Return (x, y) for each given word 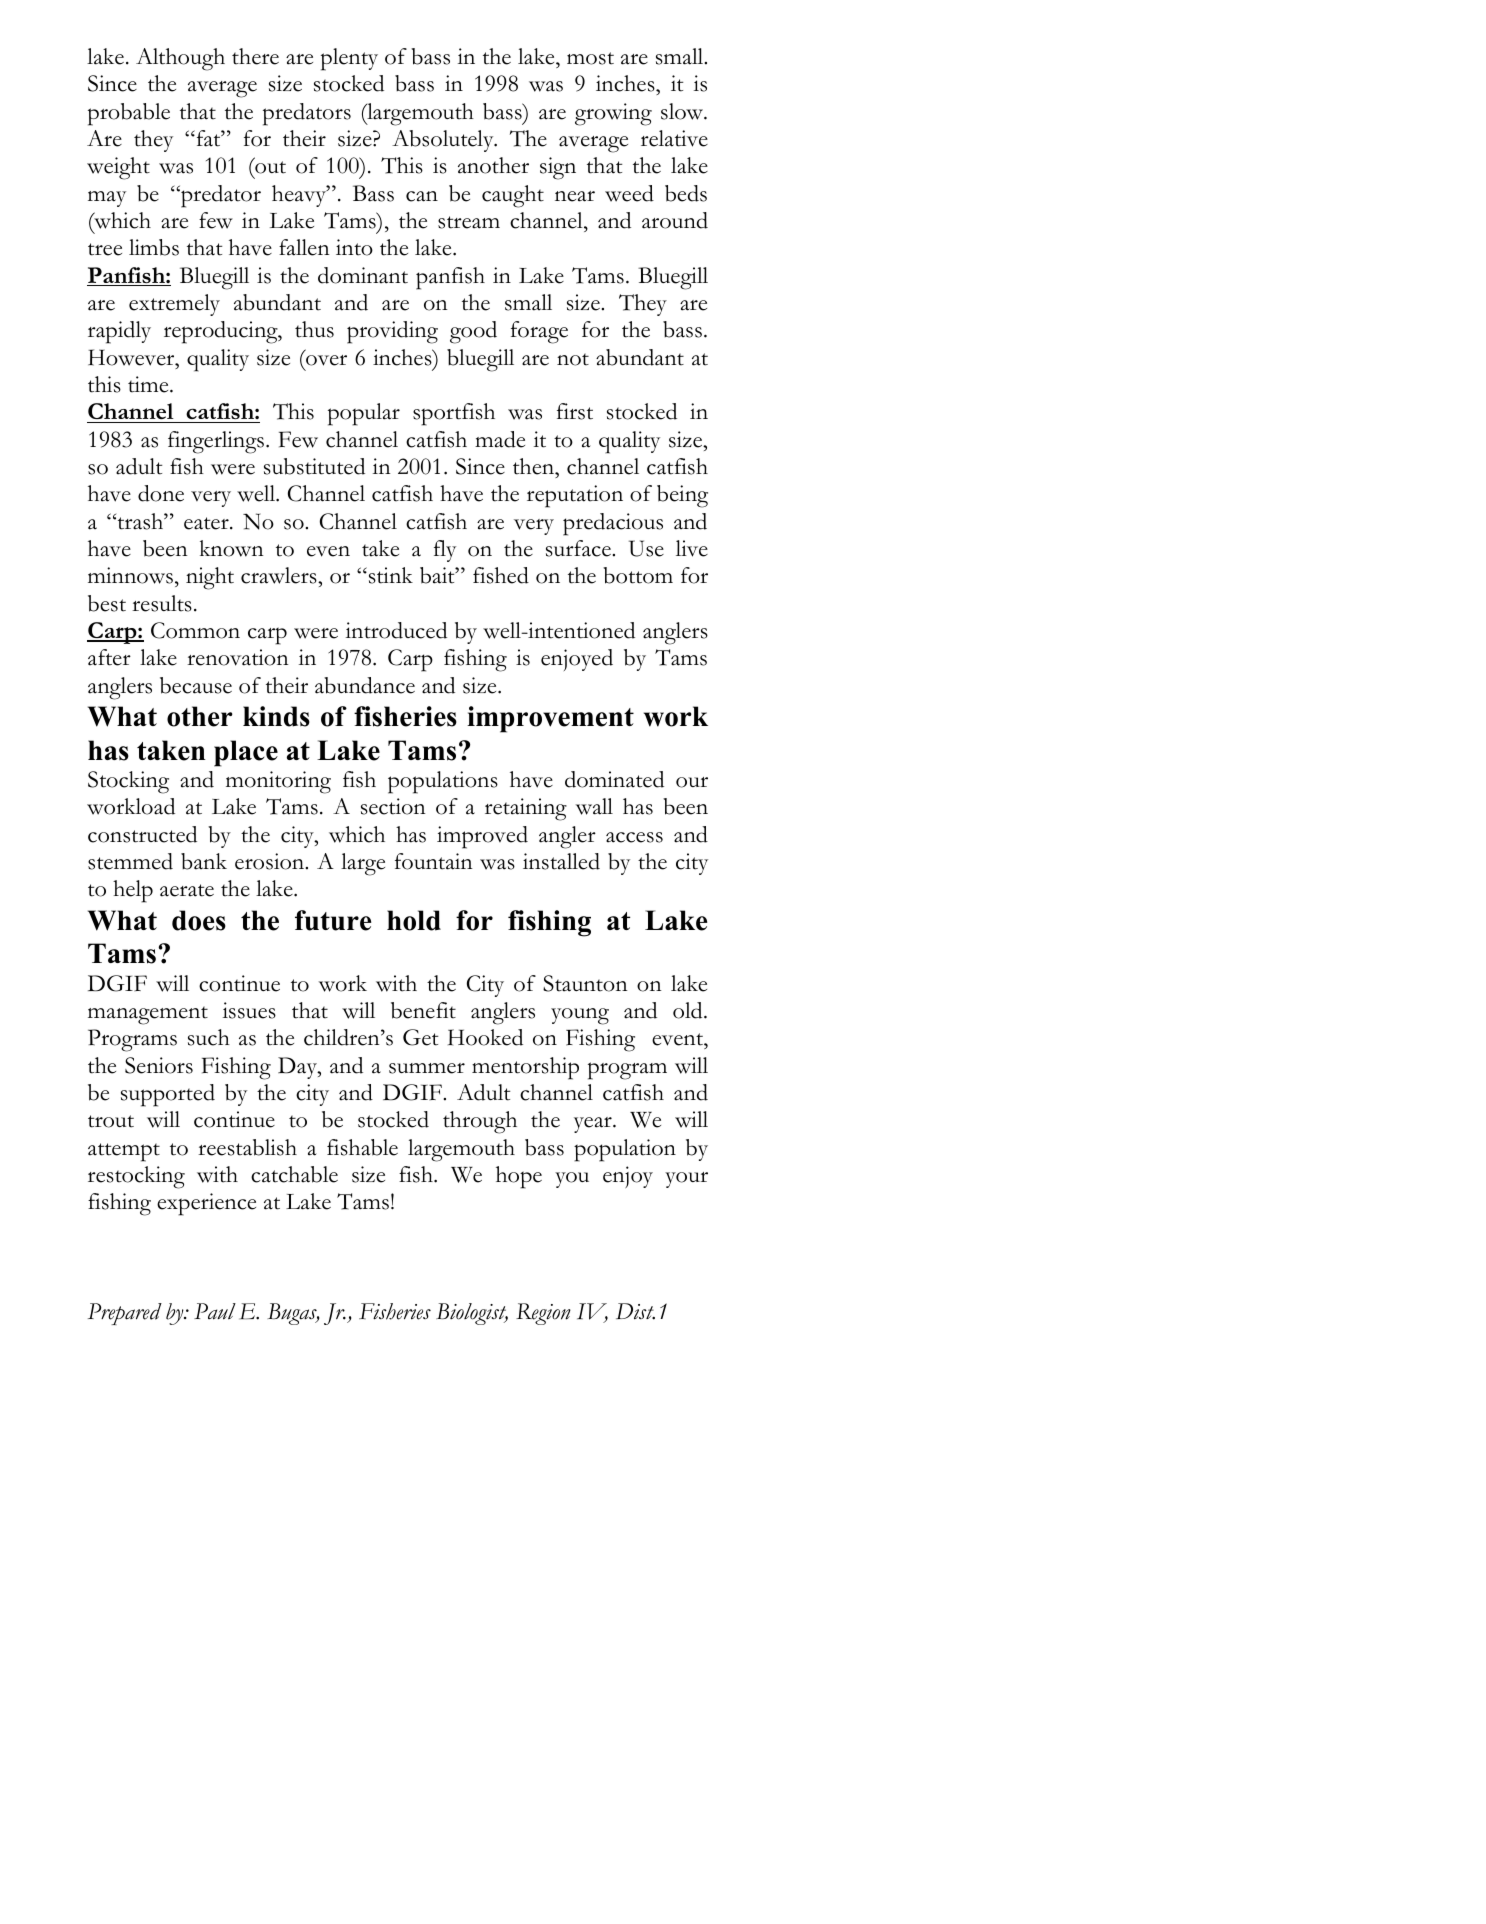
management (148, 1015)
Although (180, 59)
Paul (215, 1311)
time (149, 384)
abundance (365, 685)
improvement (550, 719)
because (196, 685)
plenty (349, 59)
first (575, 411)
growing (613, 114)
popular (364, 414)
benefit (423, 1010)
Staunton (585, 983)
